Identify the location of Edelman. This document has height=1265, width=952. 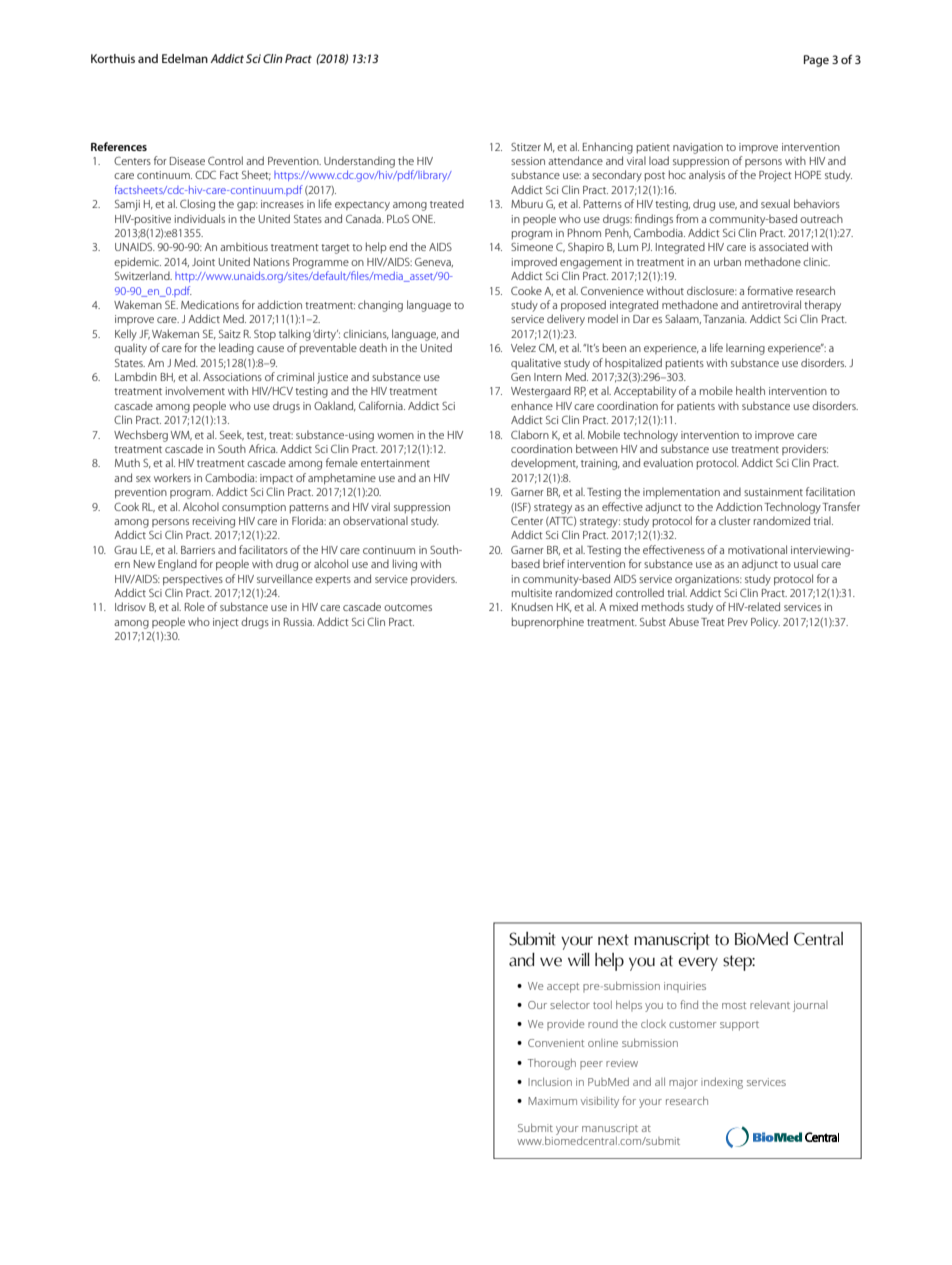
(185, 58).
